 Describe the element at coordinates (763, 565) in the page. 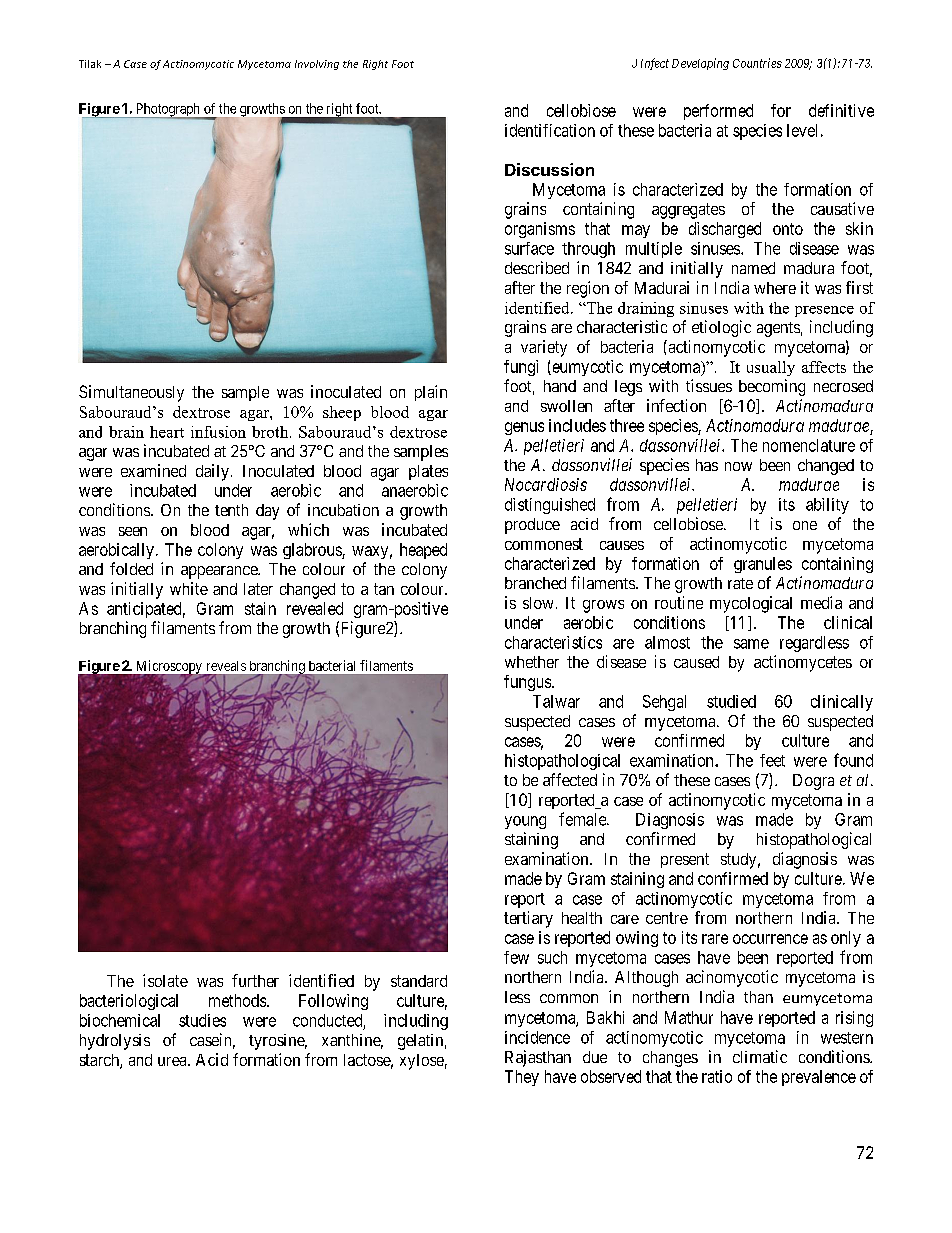

I see `granules` at that location.
